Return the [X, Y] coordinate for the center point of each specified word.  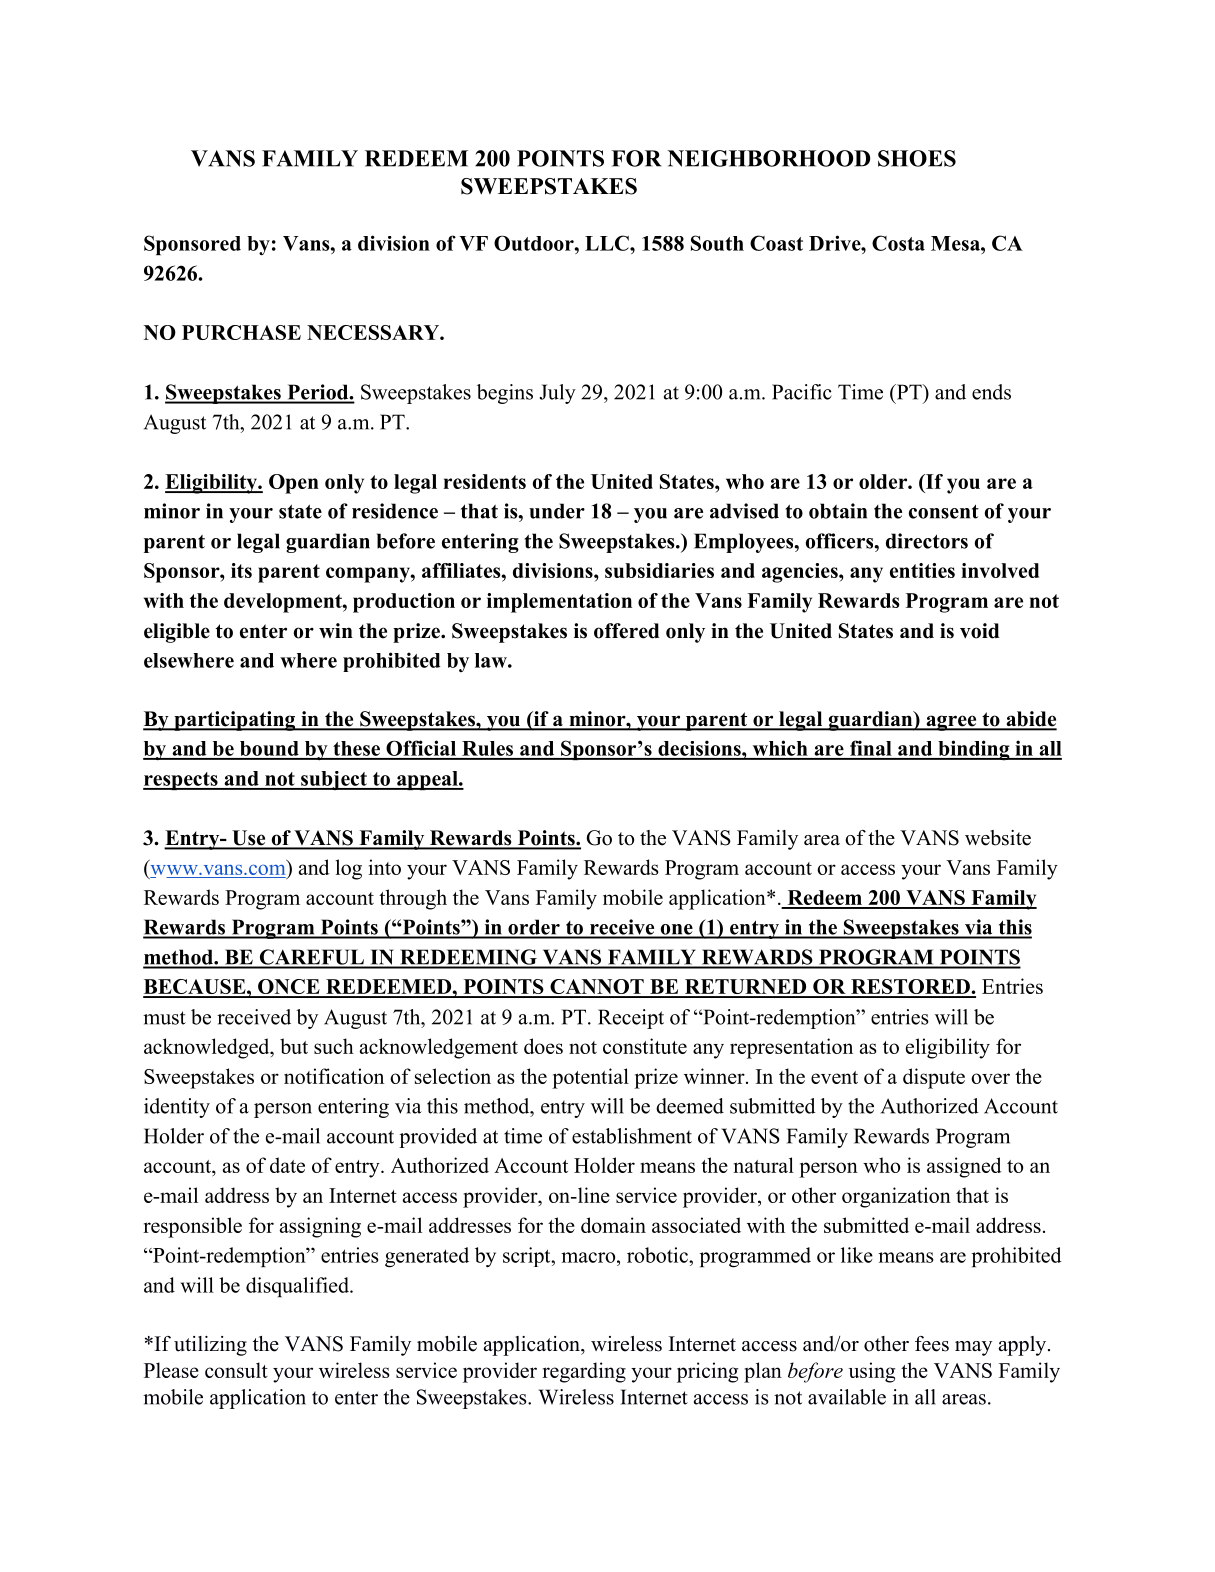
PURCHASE [241, 332]
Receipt [631, 1019]
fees [932, 1344]
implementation [559, 603]
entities [922, 570]
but [294, 1046]
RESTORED [910, 988]
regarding [584, 1372]
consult [236, 1370]
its [241, 570]
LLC [608, 243]
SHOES [917, 158]
